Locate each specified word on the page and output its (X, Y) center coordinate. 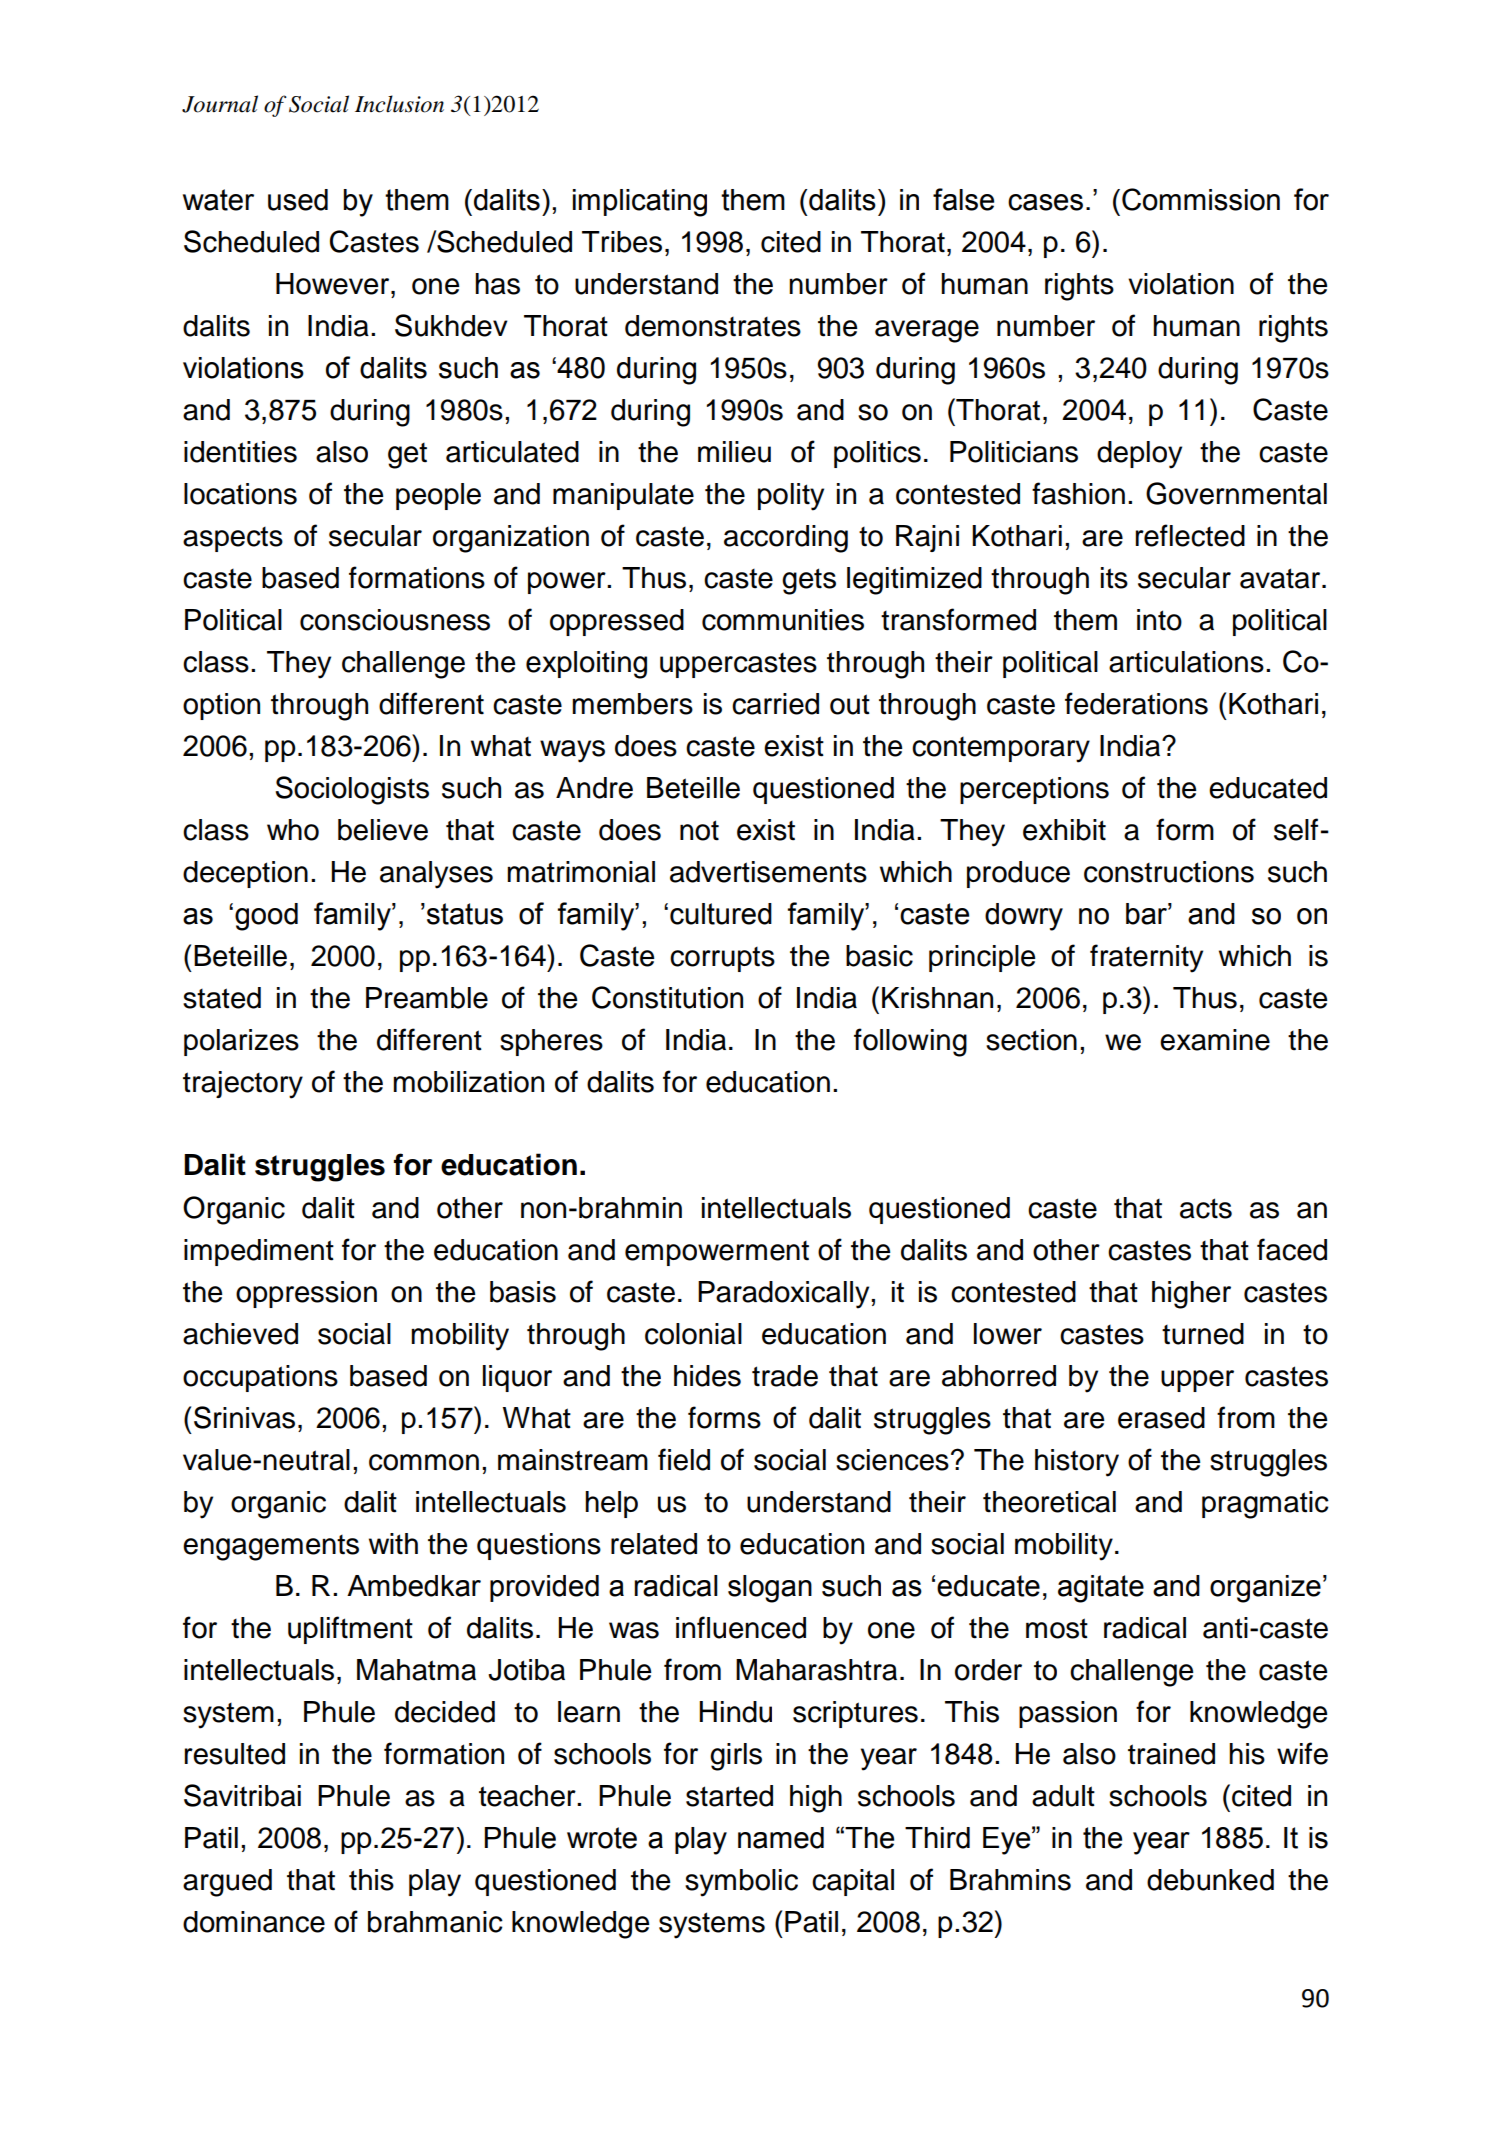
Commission (1201, 199)
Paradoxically (785, 1295)
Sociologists (352, 790)
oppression (306, 1294)
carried (775, 704)
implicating (640, 203)
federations (1136, 703)
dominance (254, 1922)
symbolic (741, 1883)
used (298, 200)
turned (1203, 1334)
